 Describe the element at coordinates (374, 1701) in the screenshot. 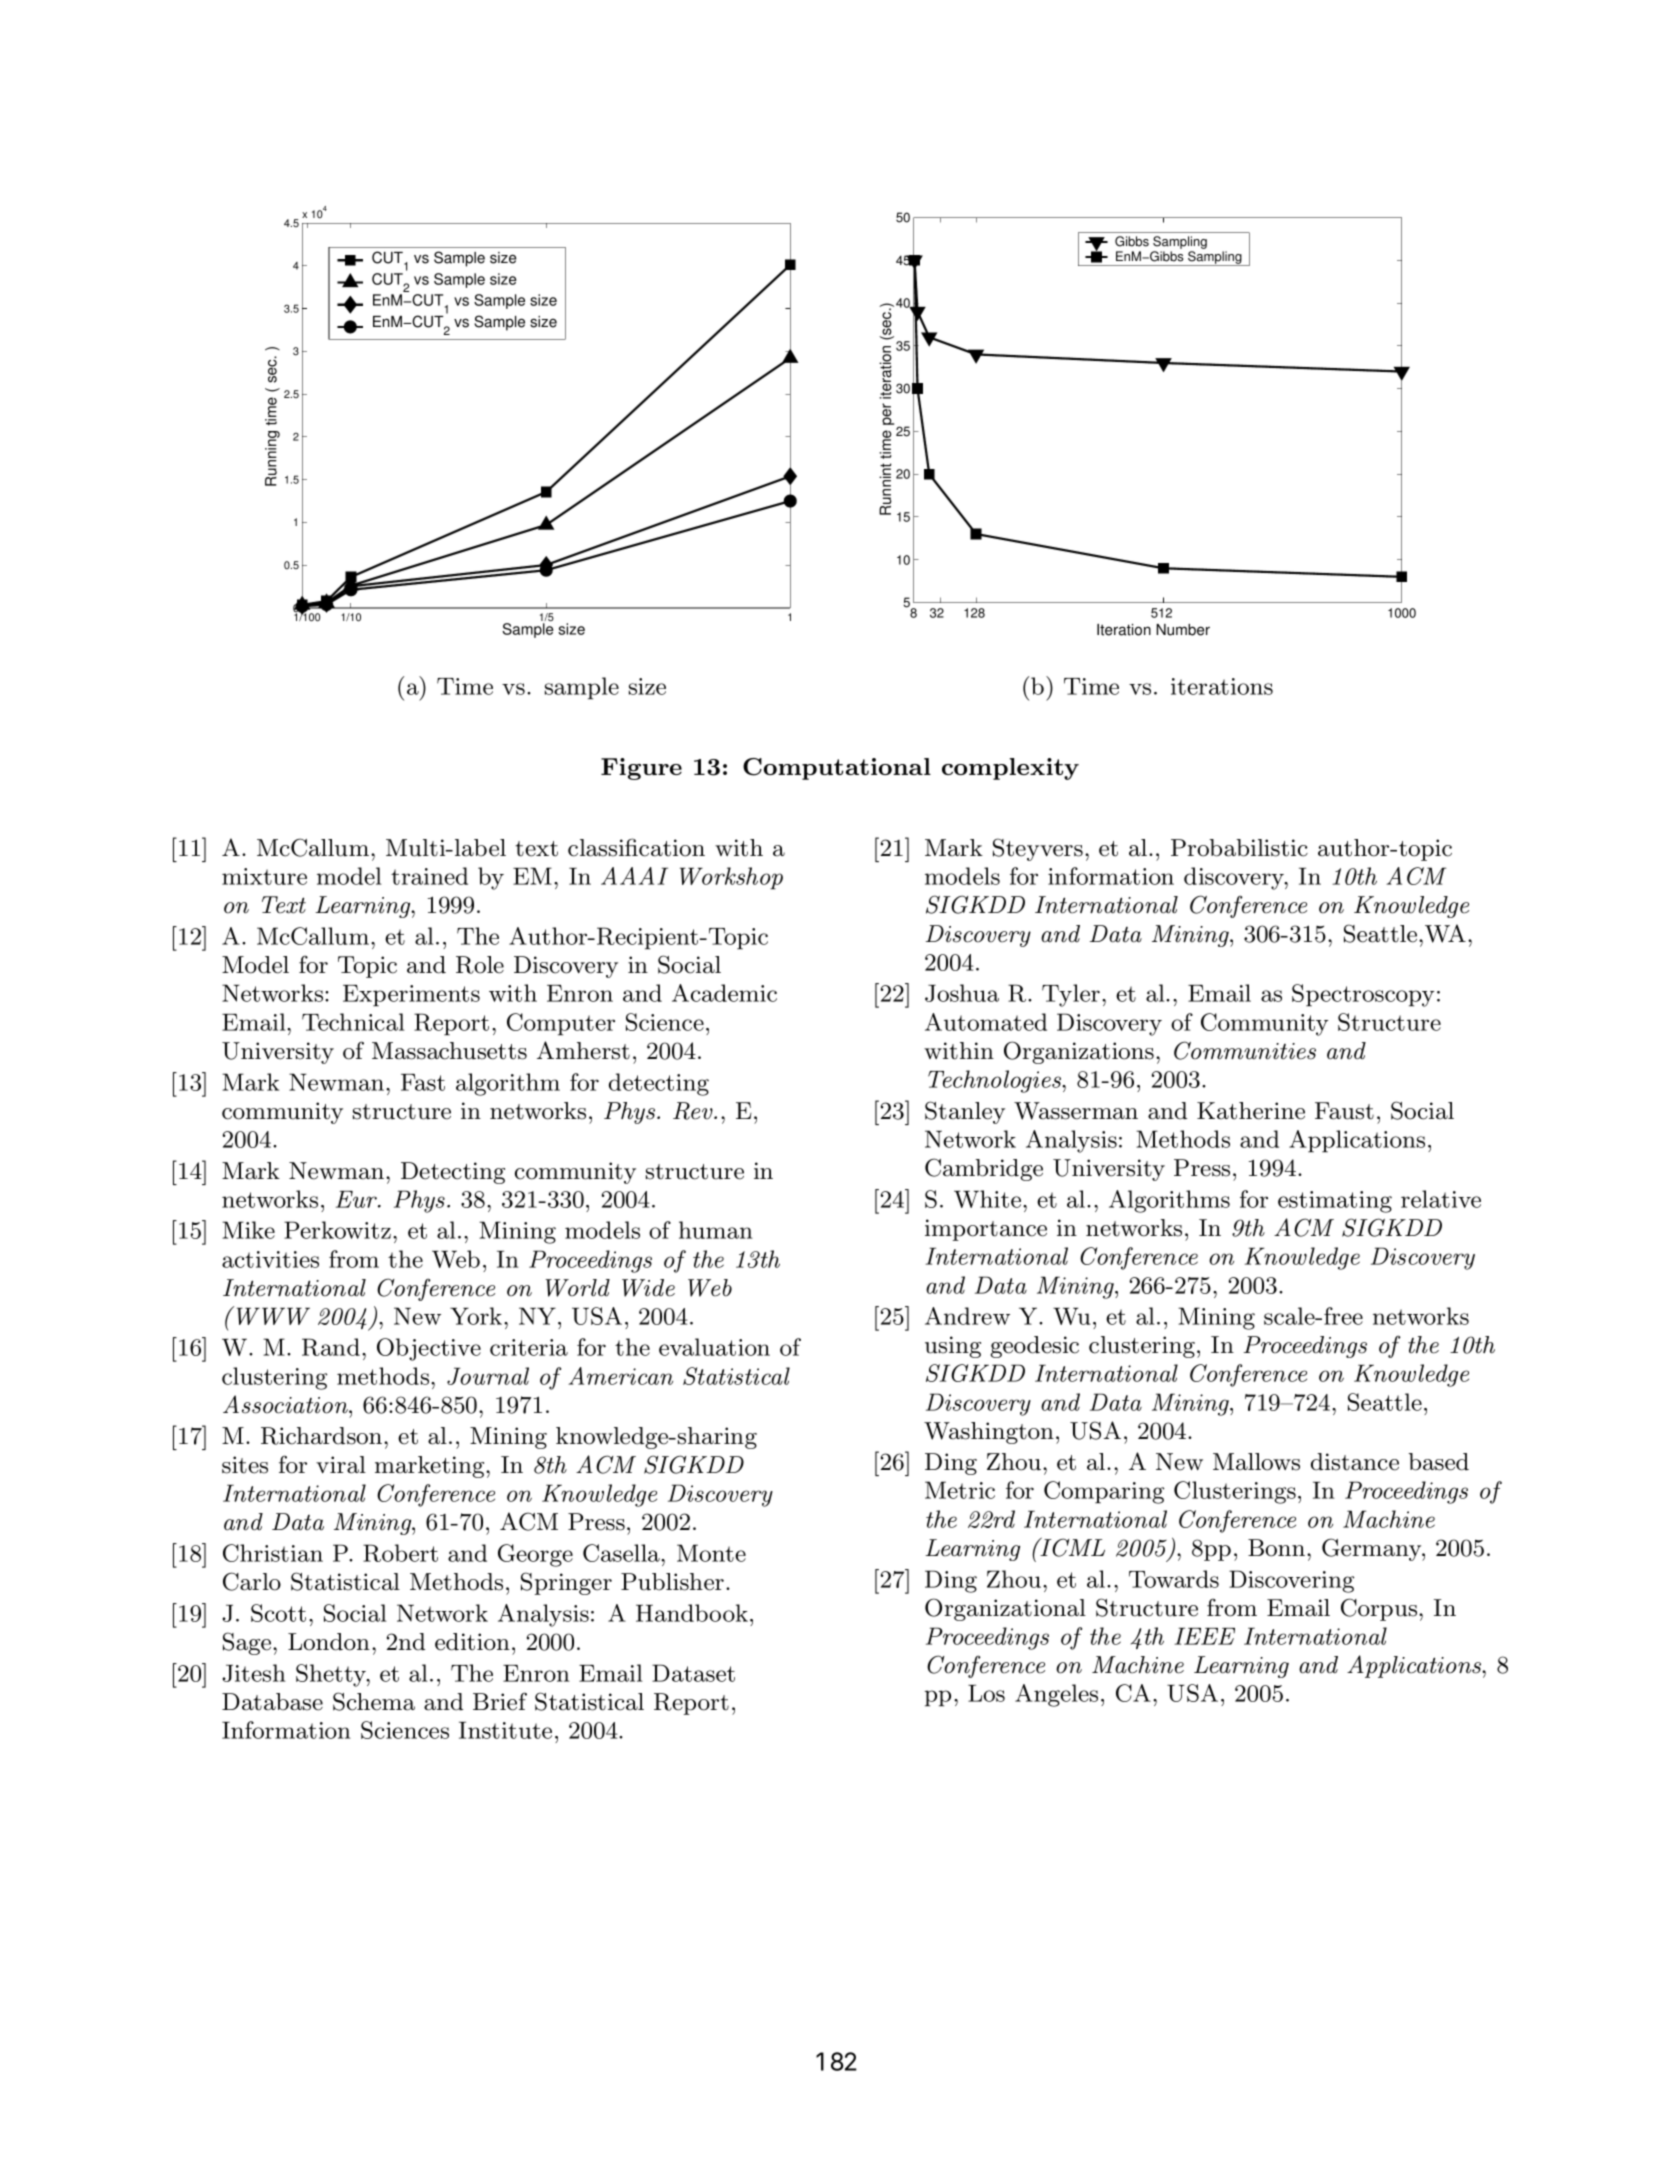

I see `Schema` at that location.
